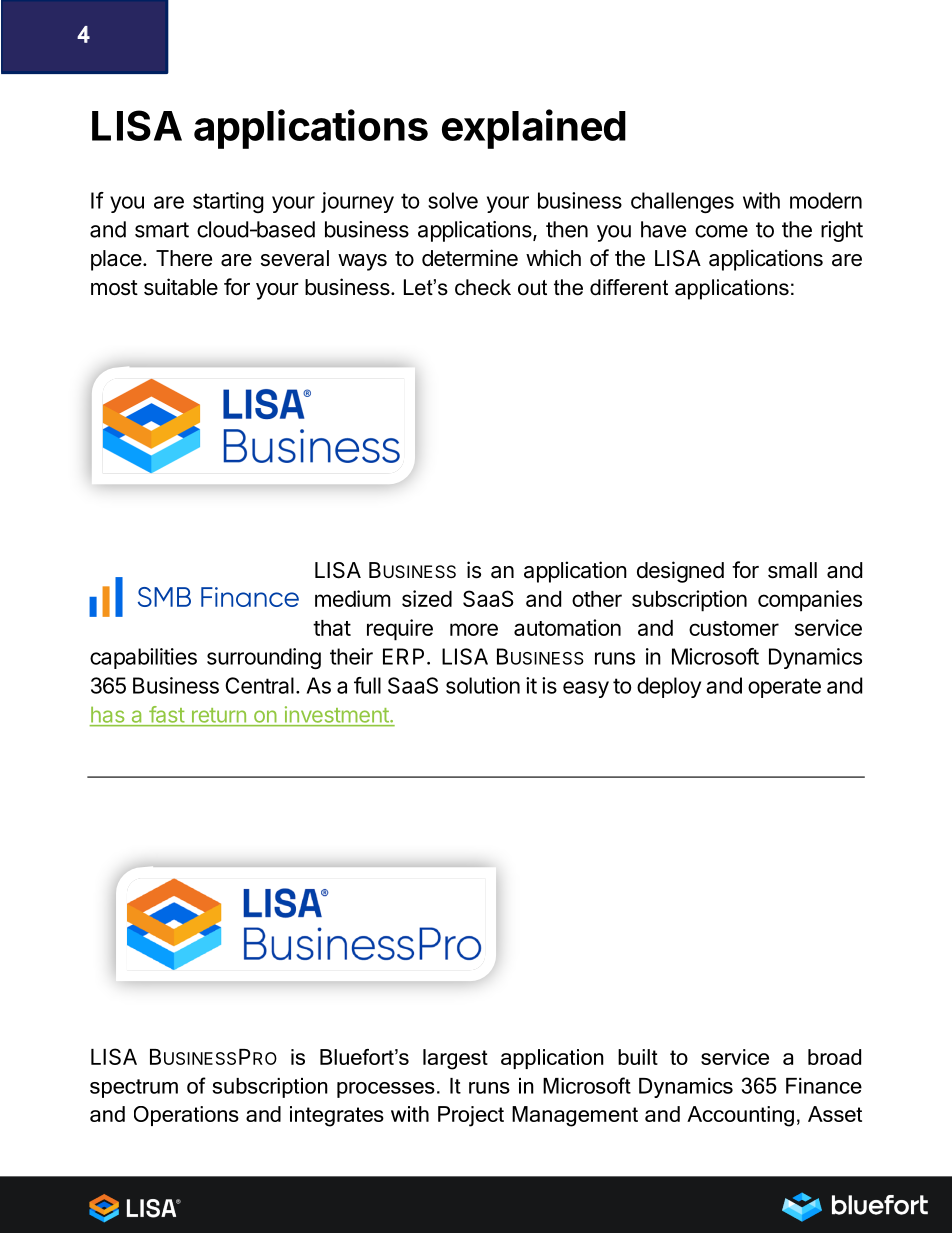  What do you see at coordinates (455, 1059) in the page?
I see `largest` at bounding box center [455, 1059].
